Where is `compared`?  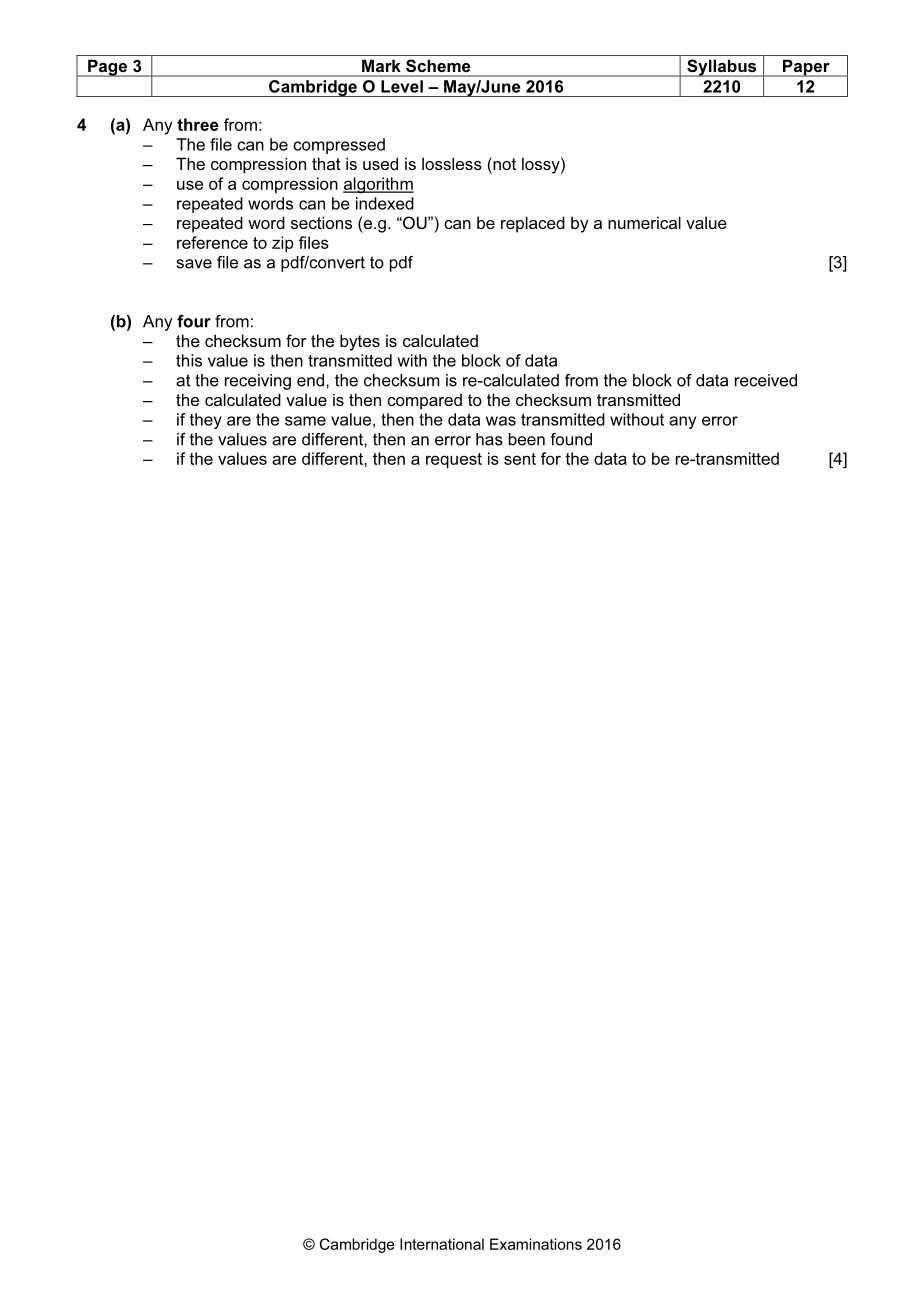
compared is located at coordinates (424, 402).
